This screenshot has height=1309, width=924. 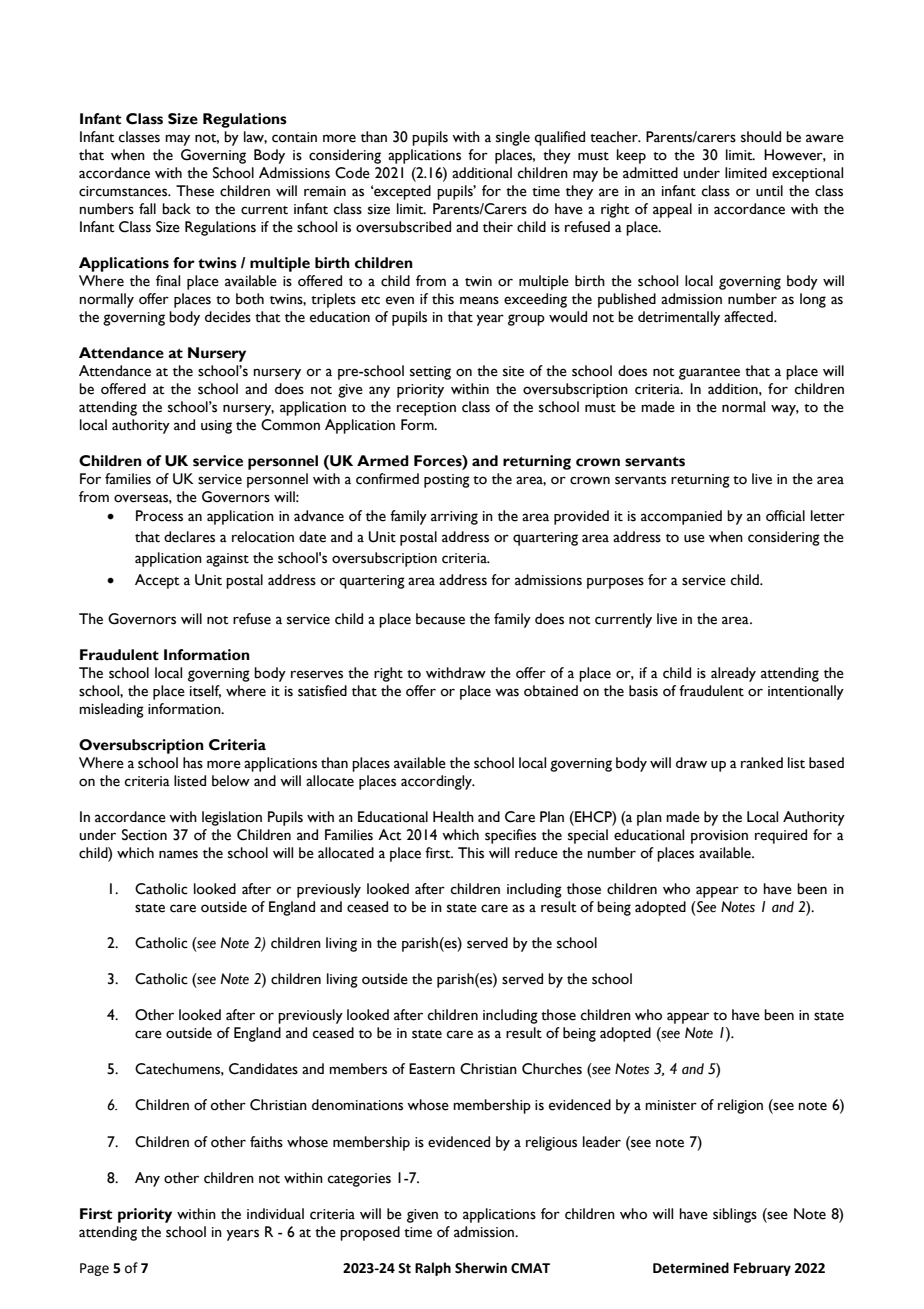 What do you see at coordinates (453, 817) in the screenshot?
I see `Health` at bounding box center [453, 817].
